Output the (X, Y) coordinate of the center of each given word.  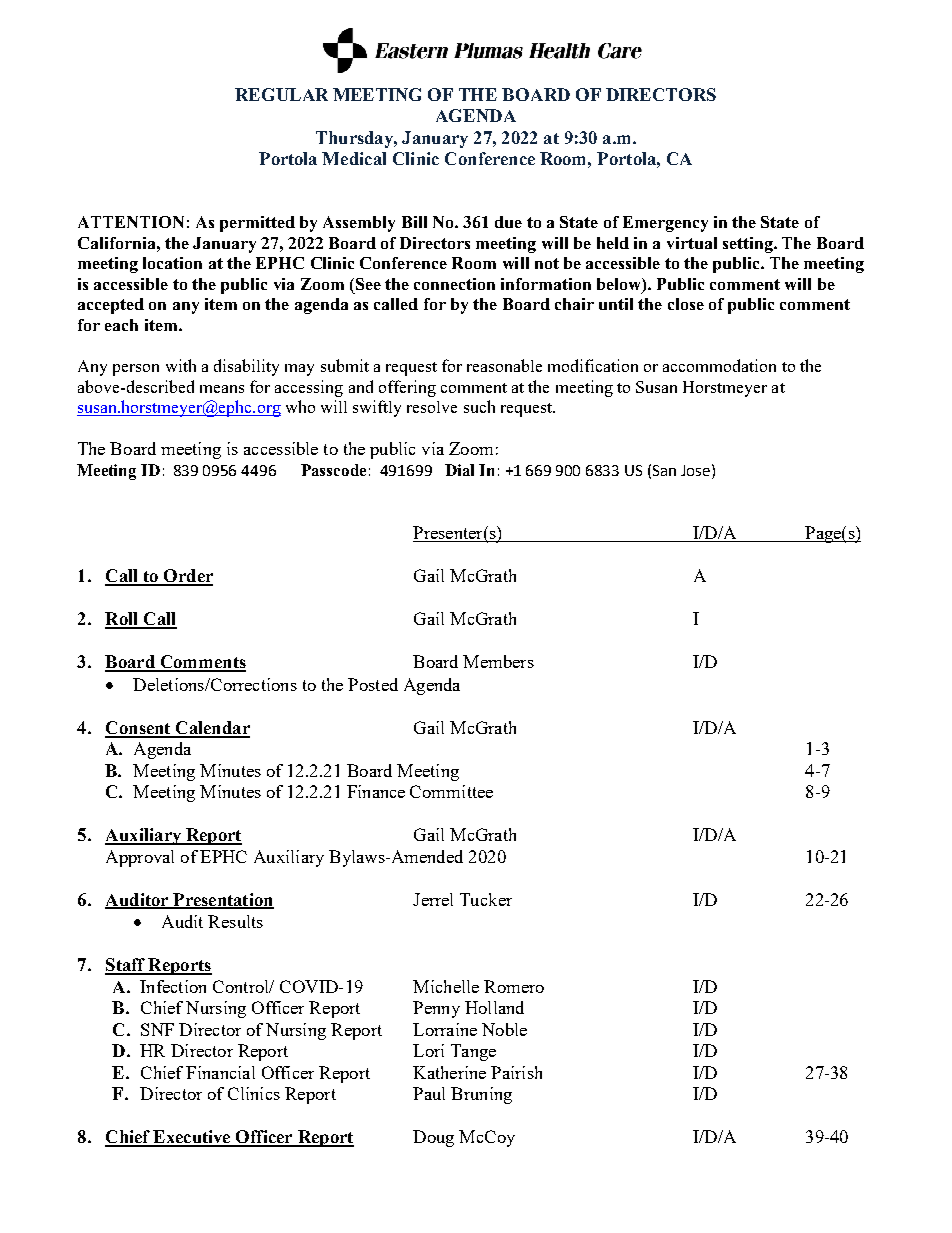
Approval (140, 858)
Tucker (486, 899)
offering (407, 388)
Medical (354, 158)
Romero (514, 986)
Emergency (665, 224)
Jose (697, 470)
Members (498, 661)
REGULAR (281, 94)
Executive (192, 1138)
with (181, 365)
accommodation (719, 365)
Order (187, 577)
